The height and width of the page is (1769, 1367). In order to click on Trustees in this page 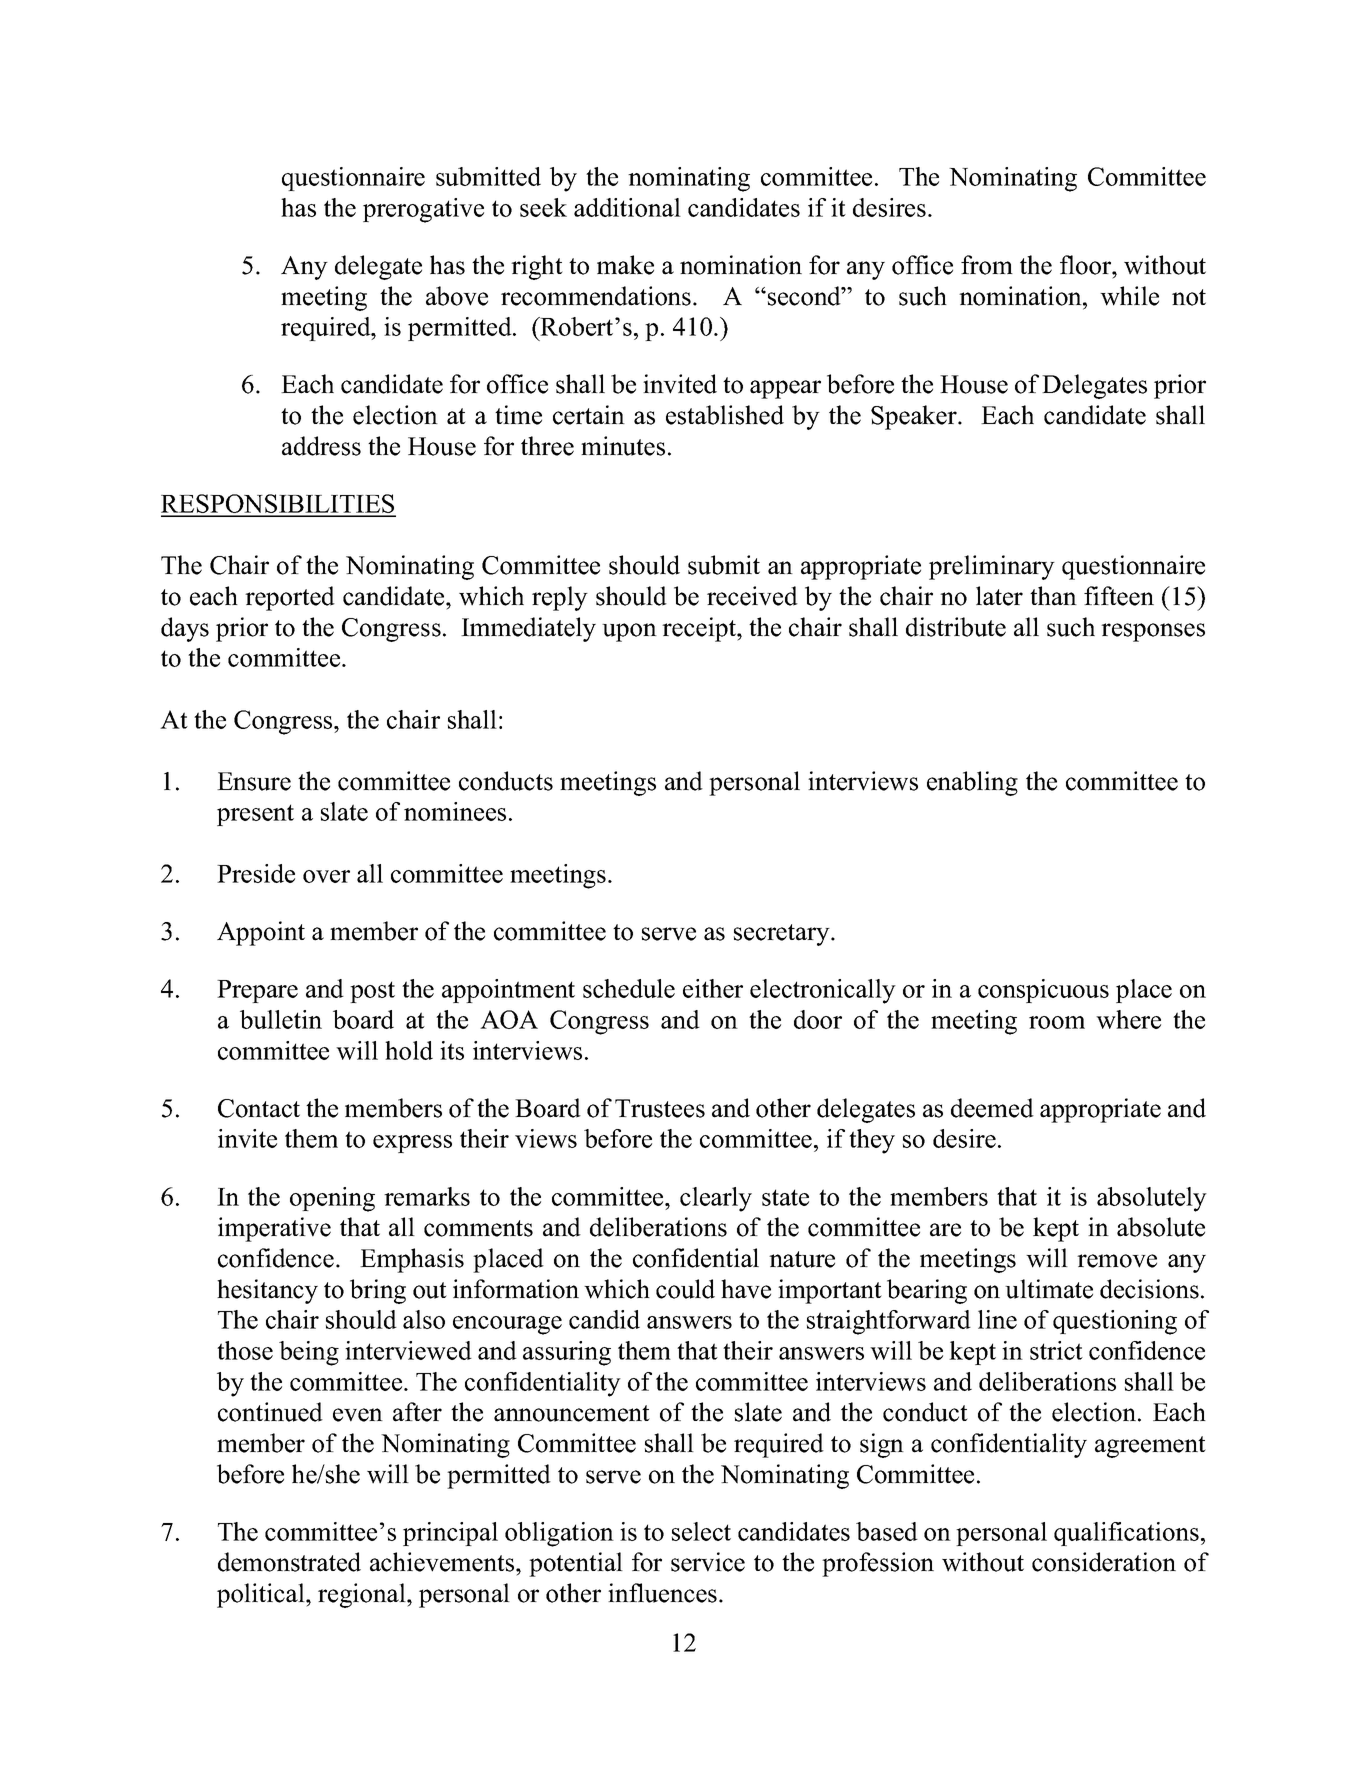, I will do `click(660, 1108)`.
